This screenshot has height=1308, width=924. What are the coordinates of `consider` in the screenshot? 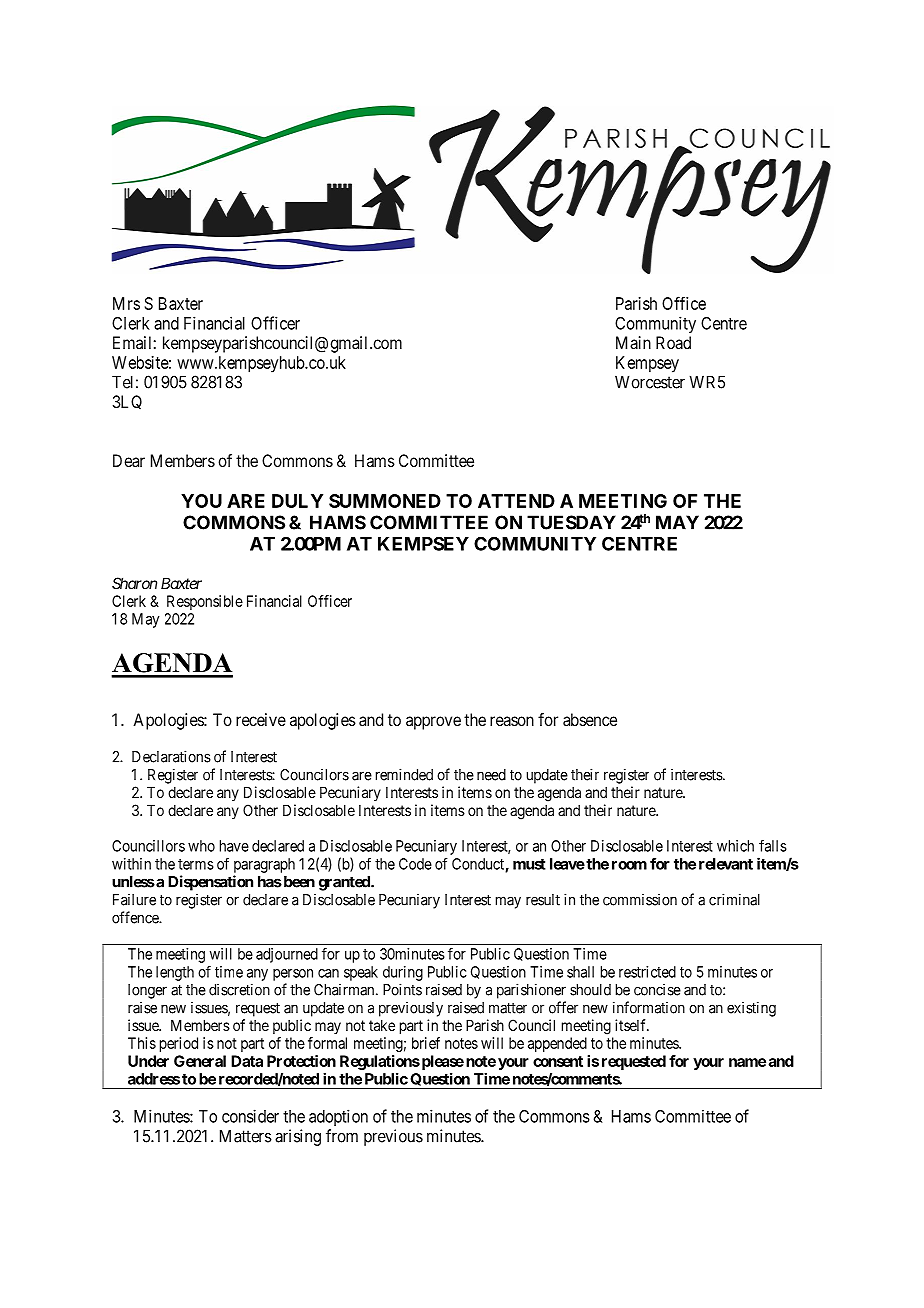 It's located at (250, 1116).
